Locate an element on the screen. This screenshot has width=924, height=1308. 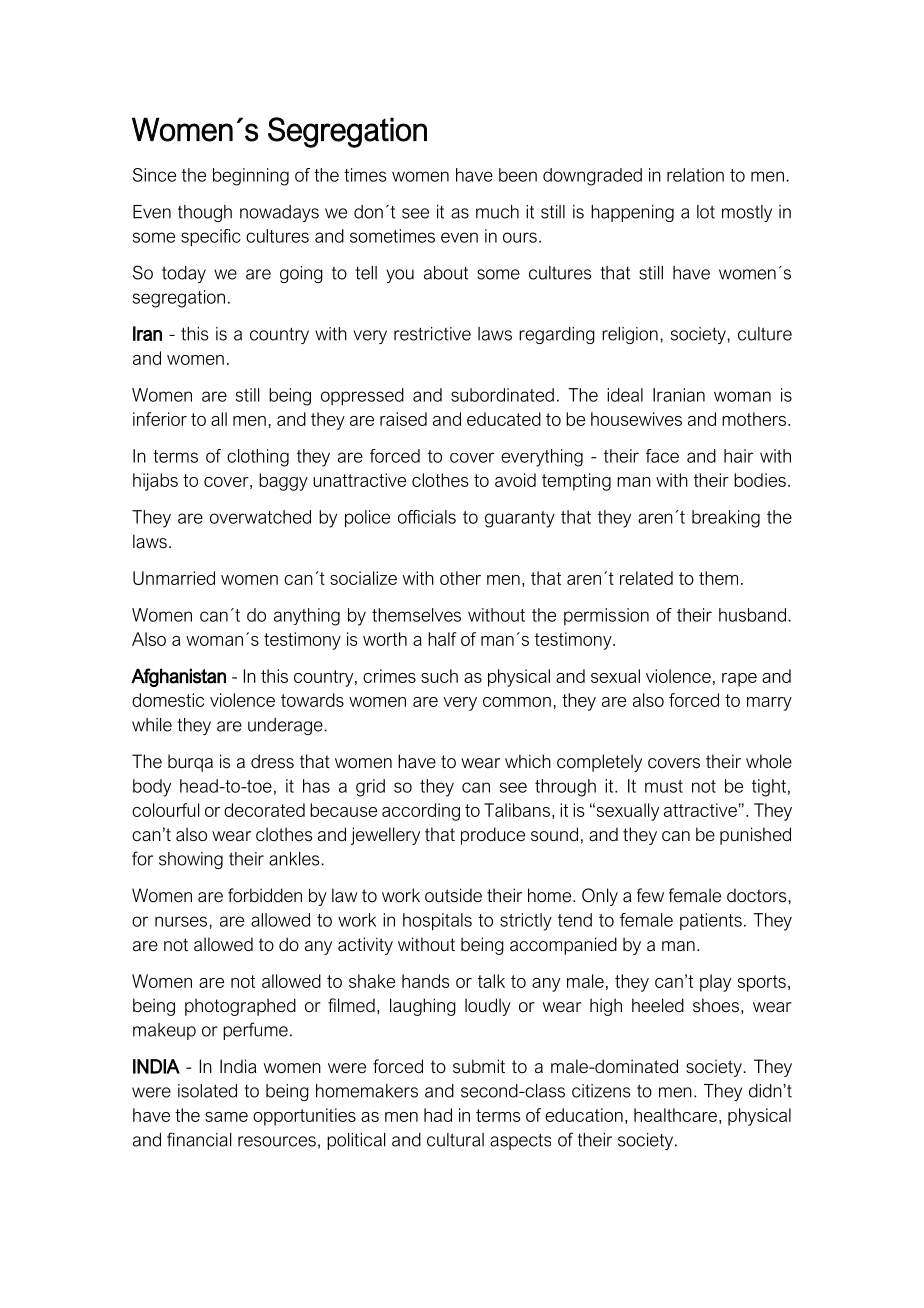
Afghanistan is located at coordinates (178, 677).
